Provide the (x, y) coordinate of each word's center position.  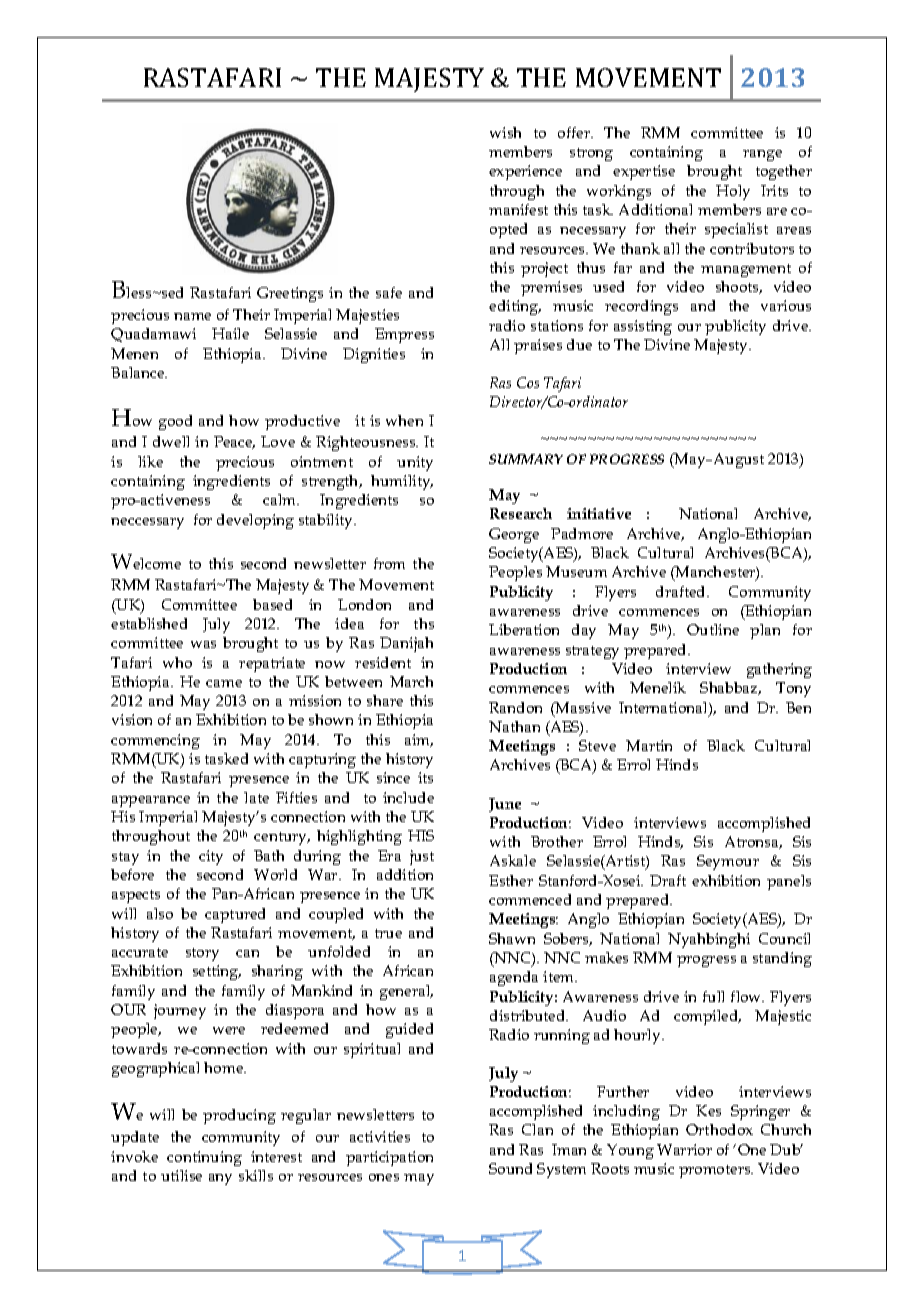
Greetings (290, 294)
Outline (713, 629)
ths (424, 623)
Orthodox (719, 1129)
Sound (510, 1168)
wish (505, 132)
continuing (204, 1158)
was (203, 644)
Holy (733, 192)
